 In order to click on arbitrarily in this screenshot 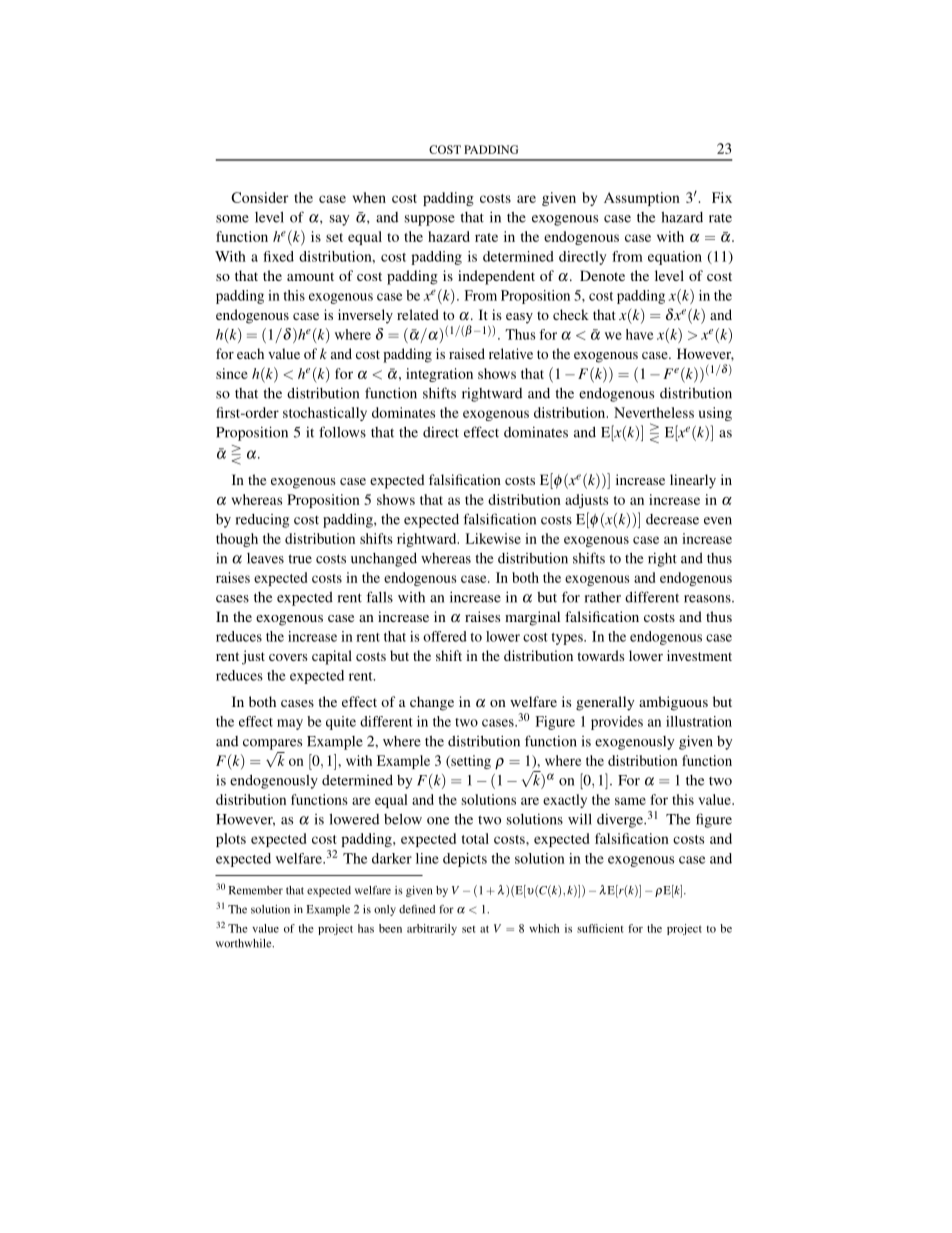, I will do `click(432, 929)`.
